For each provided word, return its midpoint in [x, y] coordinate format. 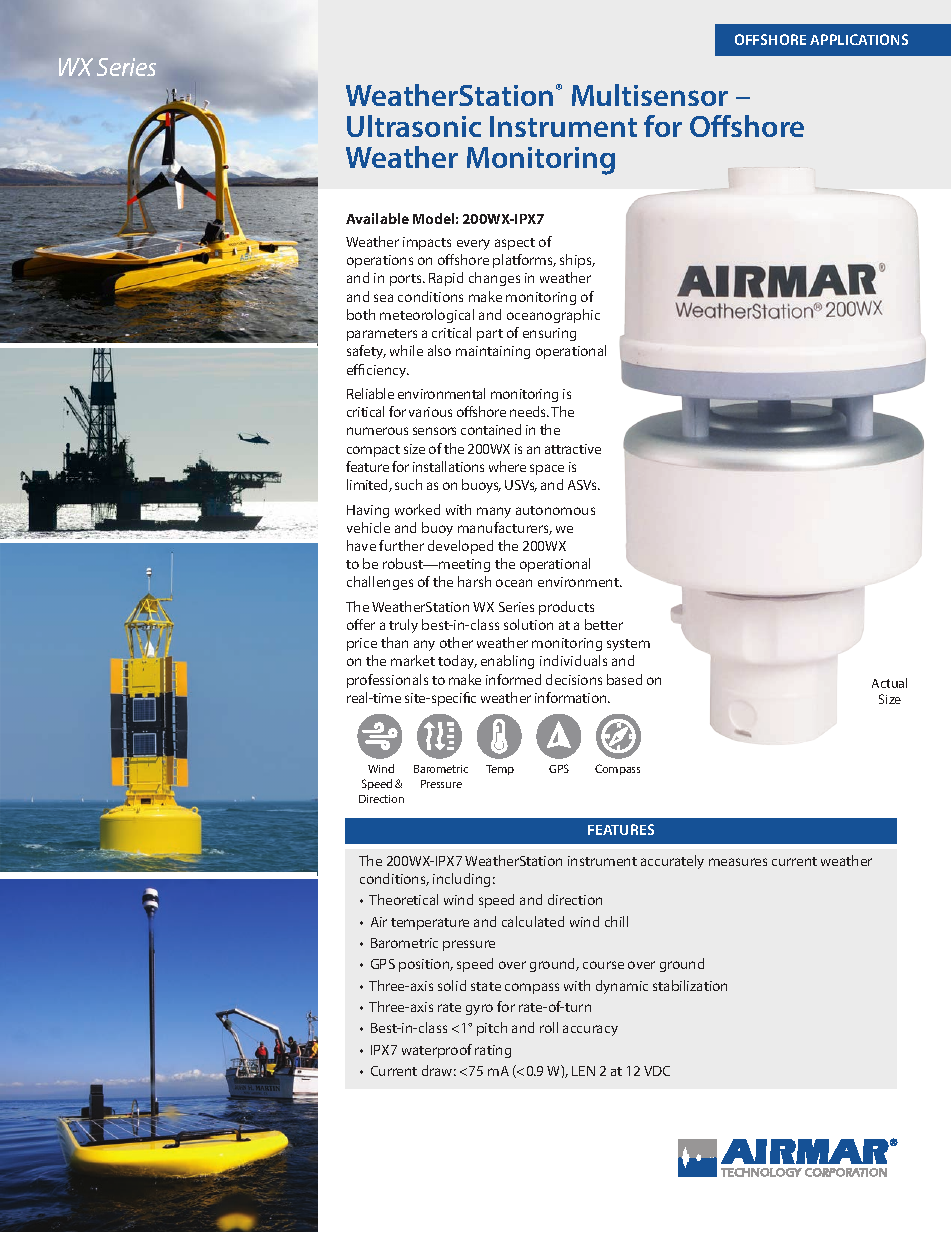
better [604, 624]
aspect [515, 244]
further [401, 545]
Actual [889, 683]
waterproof [437, 1051]
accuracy [590, 1030]
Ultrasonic [414, 126]
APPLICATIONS [859, 39]
